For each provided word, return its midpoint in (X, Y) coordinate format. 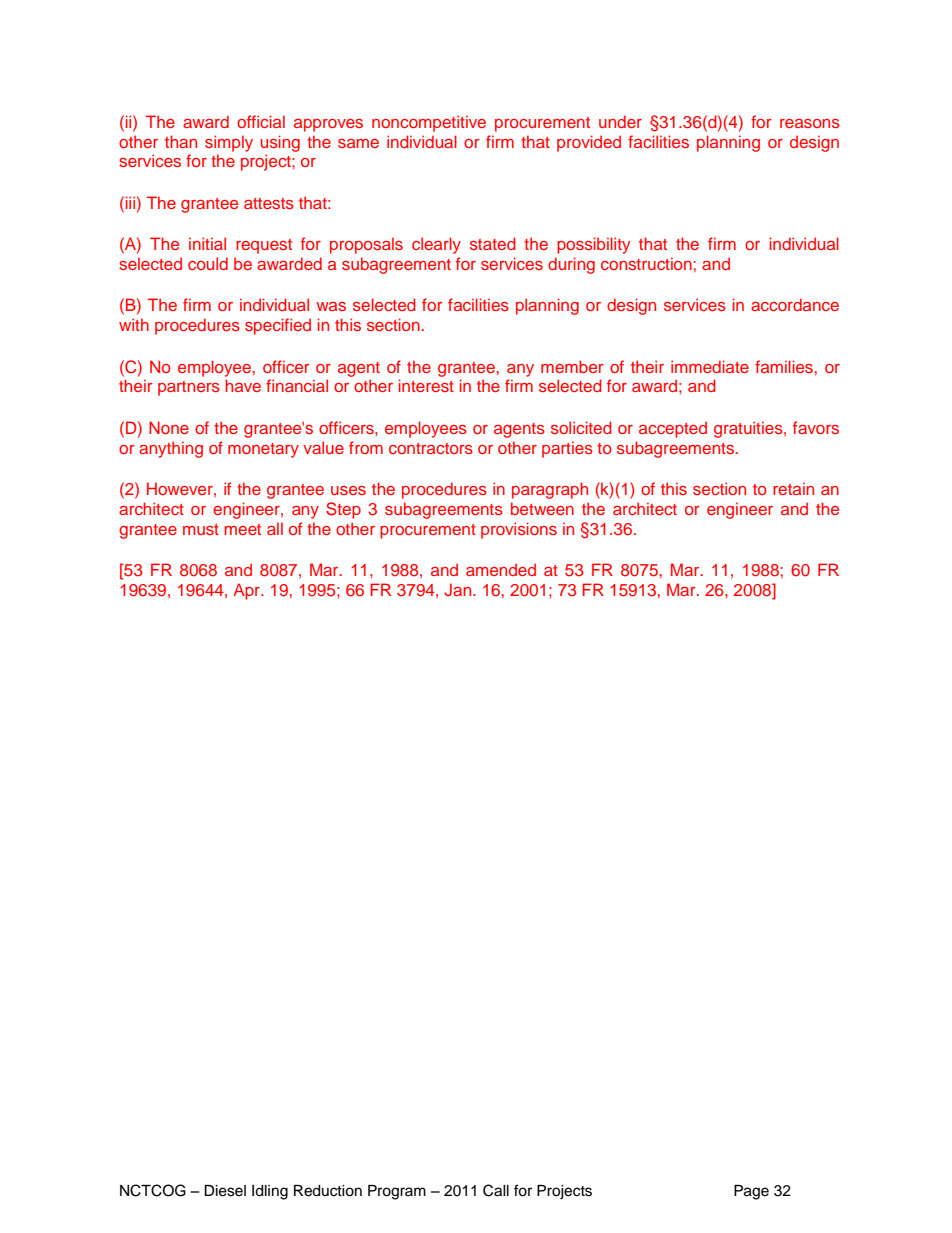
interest (426, 385)
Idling (270, 1192)
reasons (810, 123)
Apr (247, 591)
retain (793, 488)
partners (189, 388)
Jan (459, 590)
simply (229, 143)
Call (496, 1190)
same (358, 143)
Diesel (225, 1191)
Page (751, 1192)
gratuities (749, 429)
